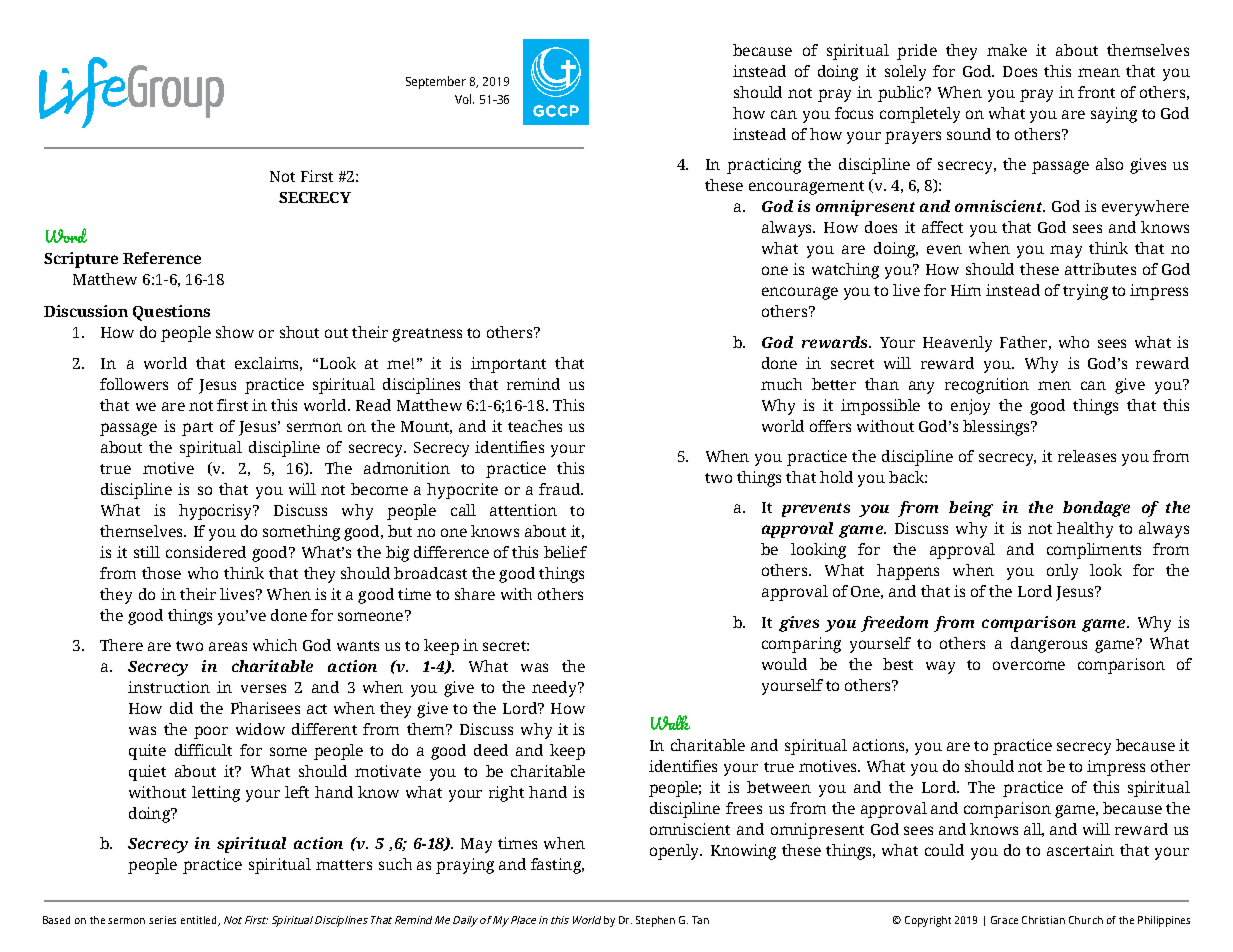 This document has height=952, width=1233. I want to click on trying, so click(1085, 292).
